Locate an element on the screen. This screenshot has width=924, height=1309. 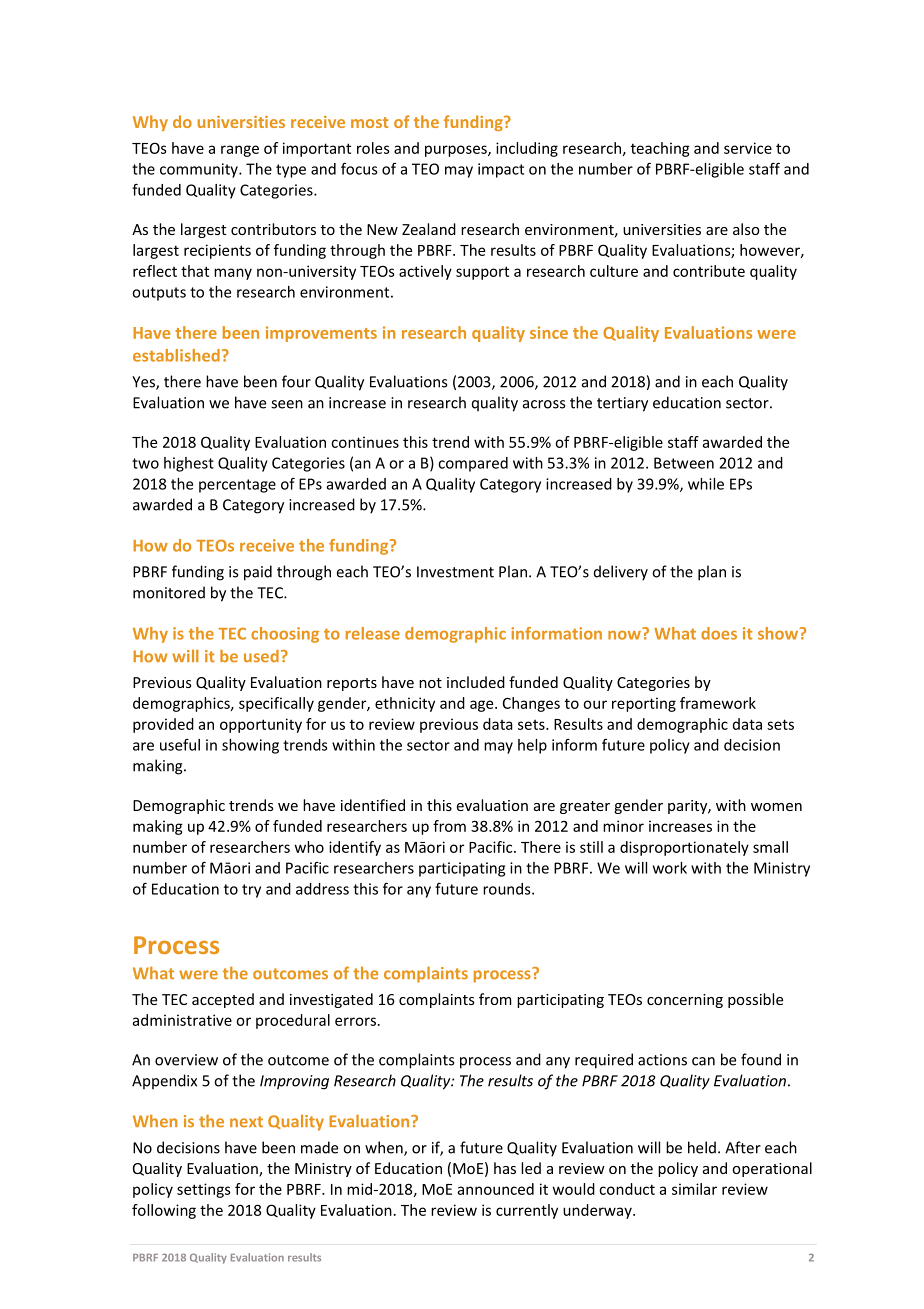
settings is located at coordinates (204, 1190).
